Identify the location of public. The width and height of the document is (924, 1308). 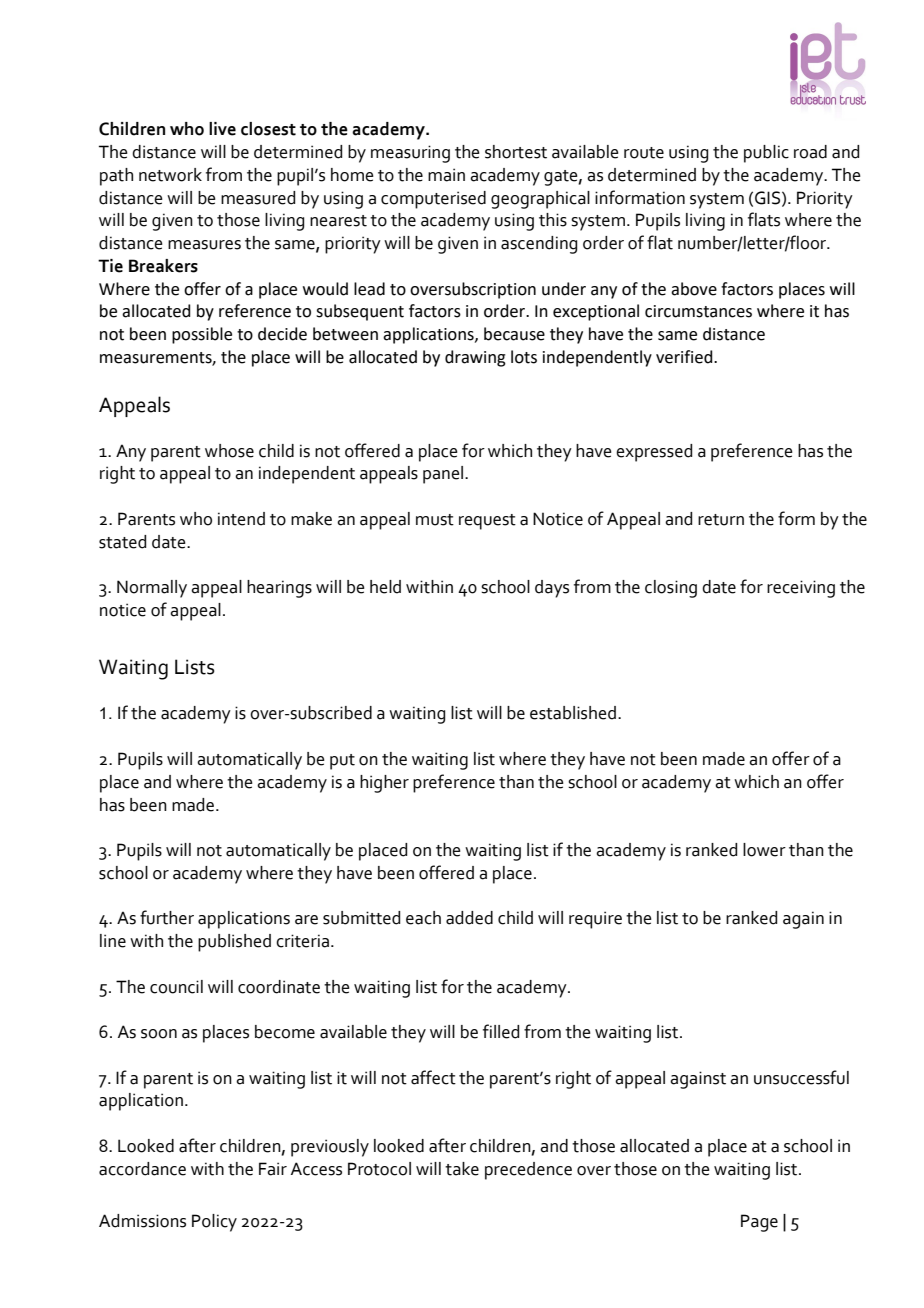
(766, 154).
